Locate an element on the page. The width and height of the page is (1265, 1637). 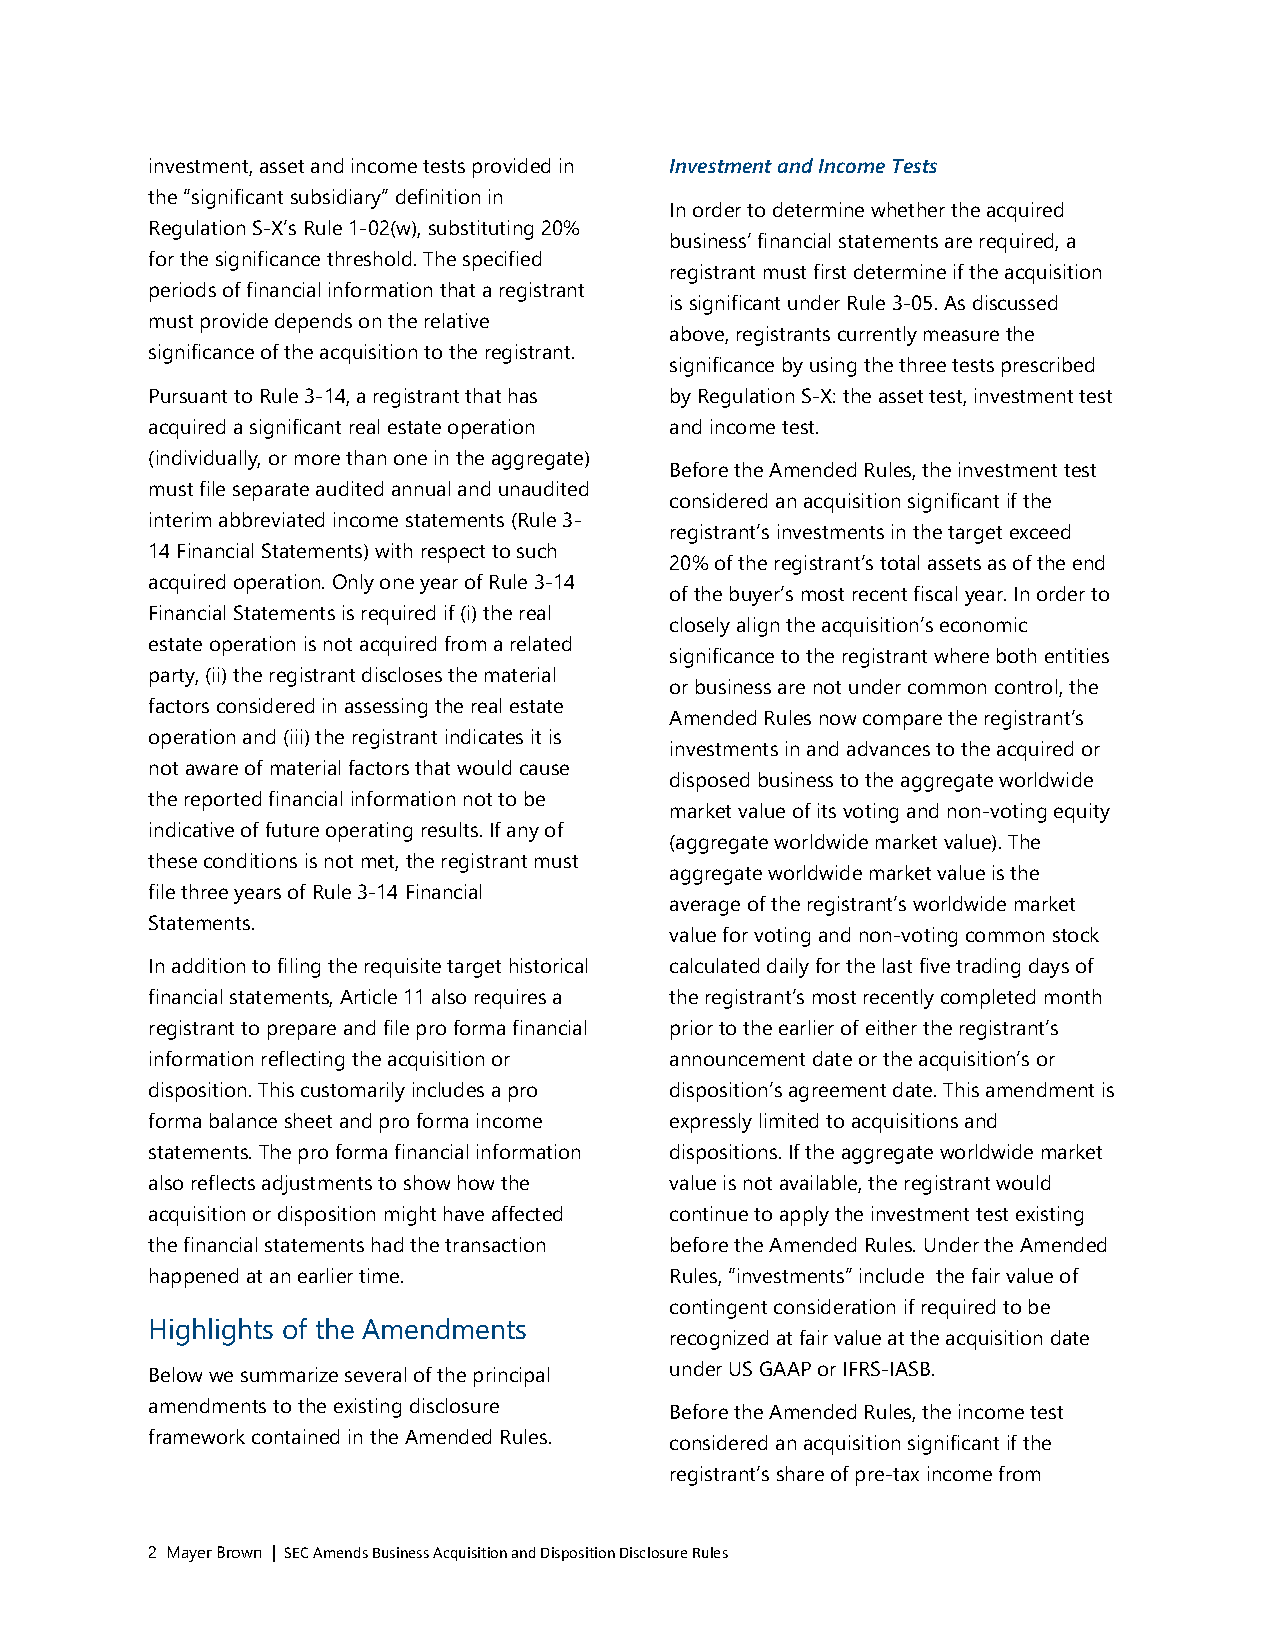
specified is located at coordinates (502, 261).
